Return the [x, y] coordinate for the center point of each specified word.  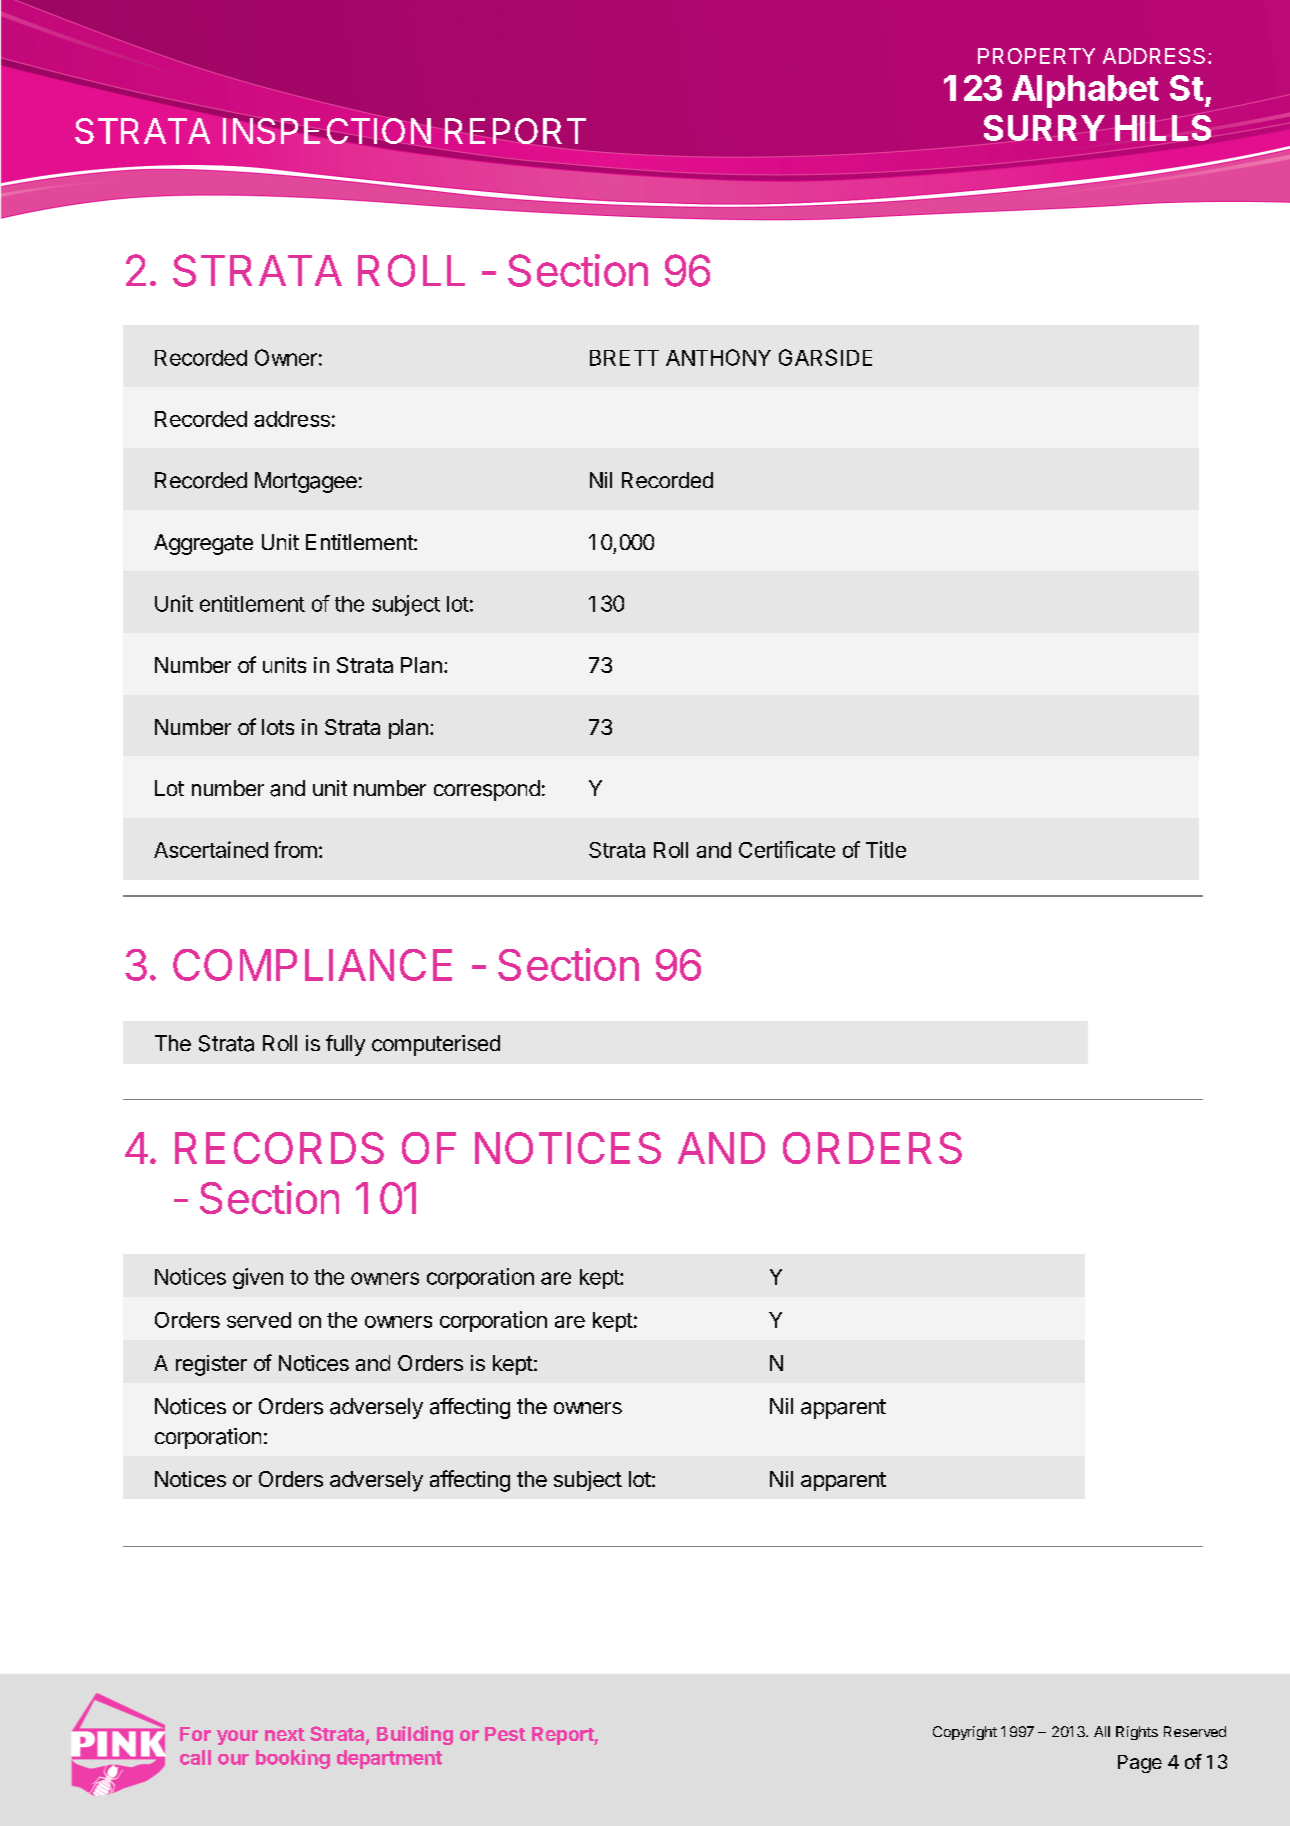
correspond [487, 790]
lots [278, 727]
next [285, 1734]
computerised [436, 1045]
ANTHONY [718, 357]
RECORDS [279, 1148]
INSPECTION [327, 131]
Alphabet [1085, 91]
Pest [505, 1734]
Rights [1137, 1733]
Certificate [787, 849]
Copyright [965, 1733]
